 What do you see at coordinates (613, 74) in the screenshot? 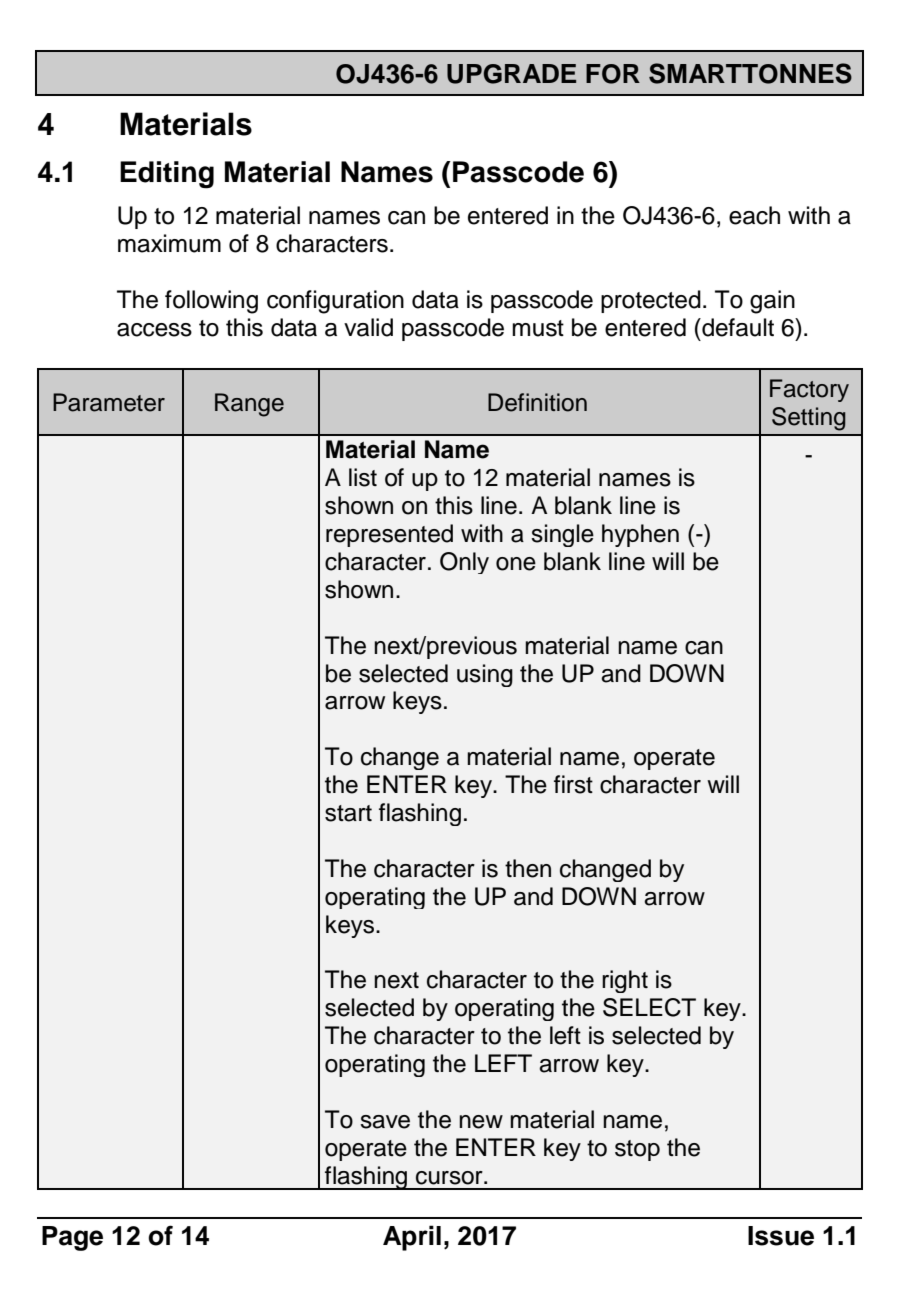
I see `FOR` at bounding box center [613, 74].
